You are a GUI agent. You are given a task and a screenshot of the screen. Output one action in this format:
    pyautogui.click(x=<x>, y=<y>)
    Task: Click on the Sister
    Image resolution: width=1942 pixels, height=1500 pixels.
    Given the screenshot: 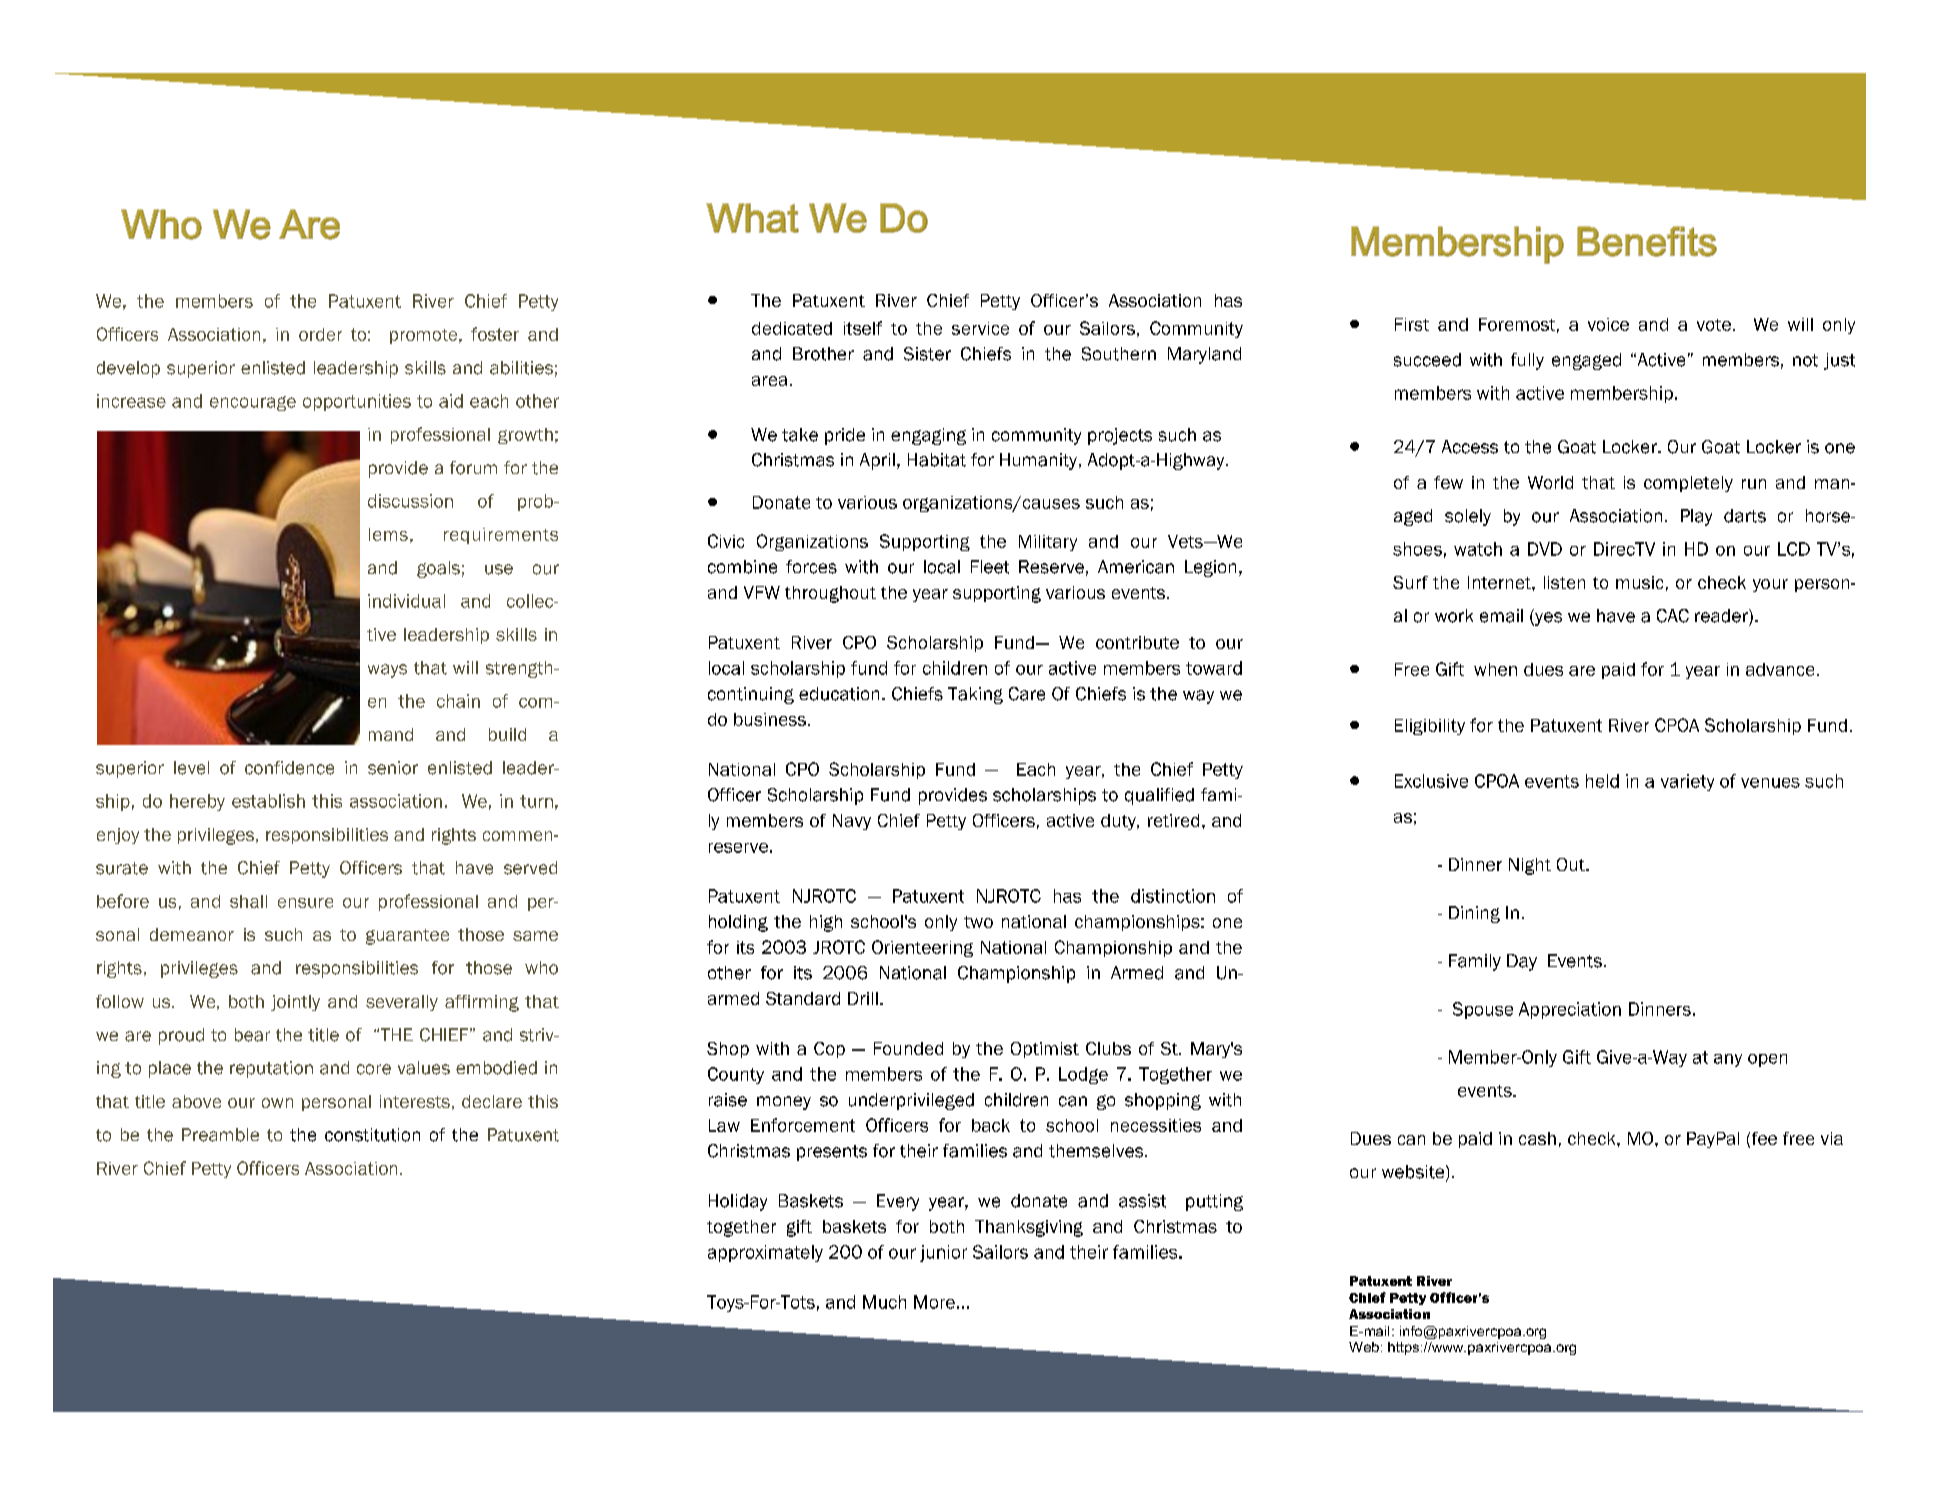 What is the action you would take?
    pyautogui.click(x=927, y=354)
